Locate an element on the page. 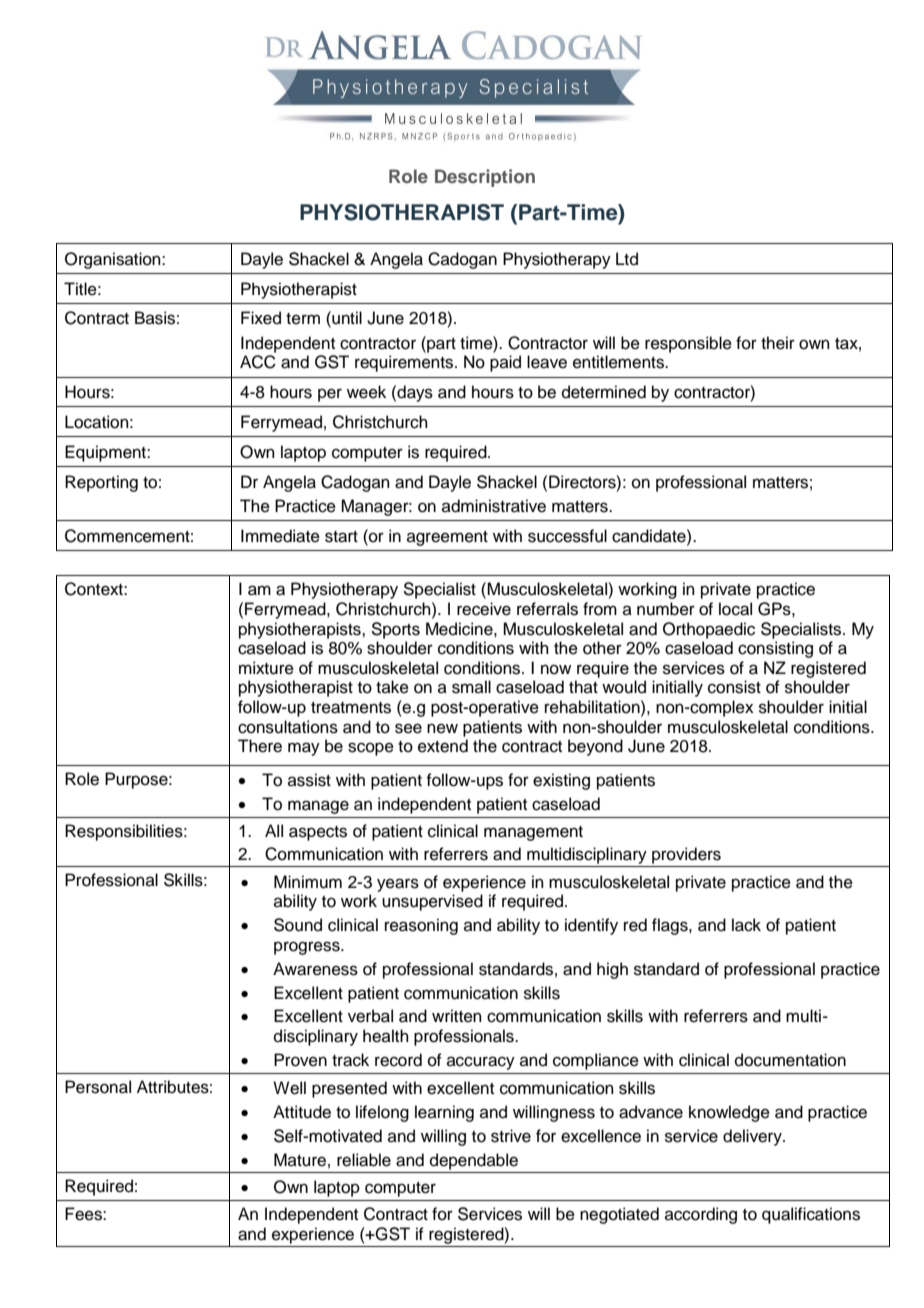 The image size is (924, 1308). according is located at coordinates (701, 1215).
